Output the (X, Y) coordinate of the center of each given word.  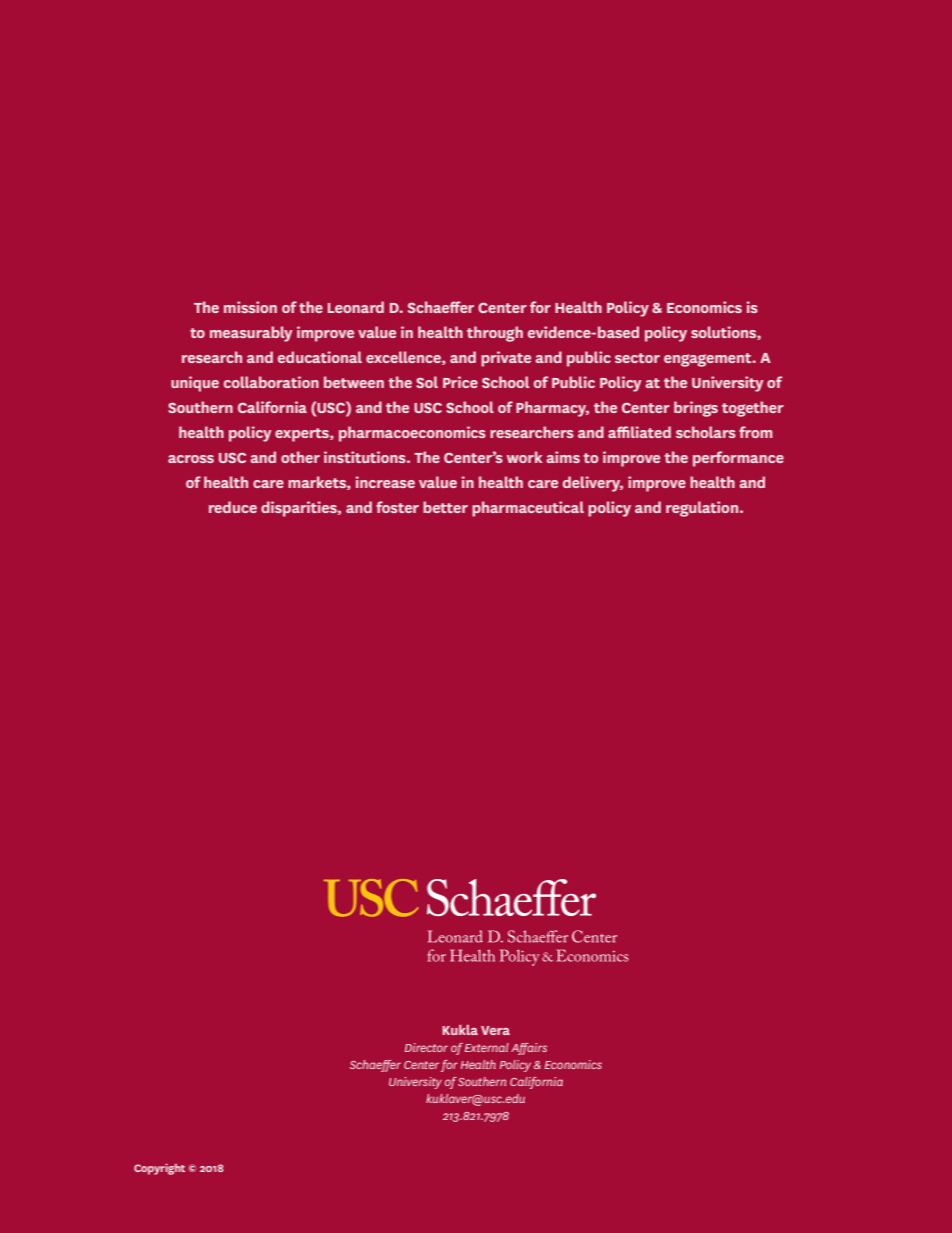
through (495, 334)
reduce (233, 507)
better (445, 507)
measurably (251, 334)
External (487, 1047)
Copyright (159, 1169)
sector (637, 358)
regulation (702, 509)
